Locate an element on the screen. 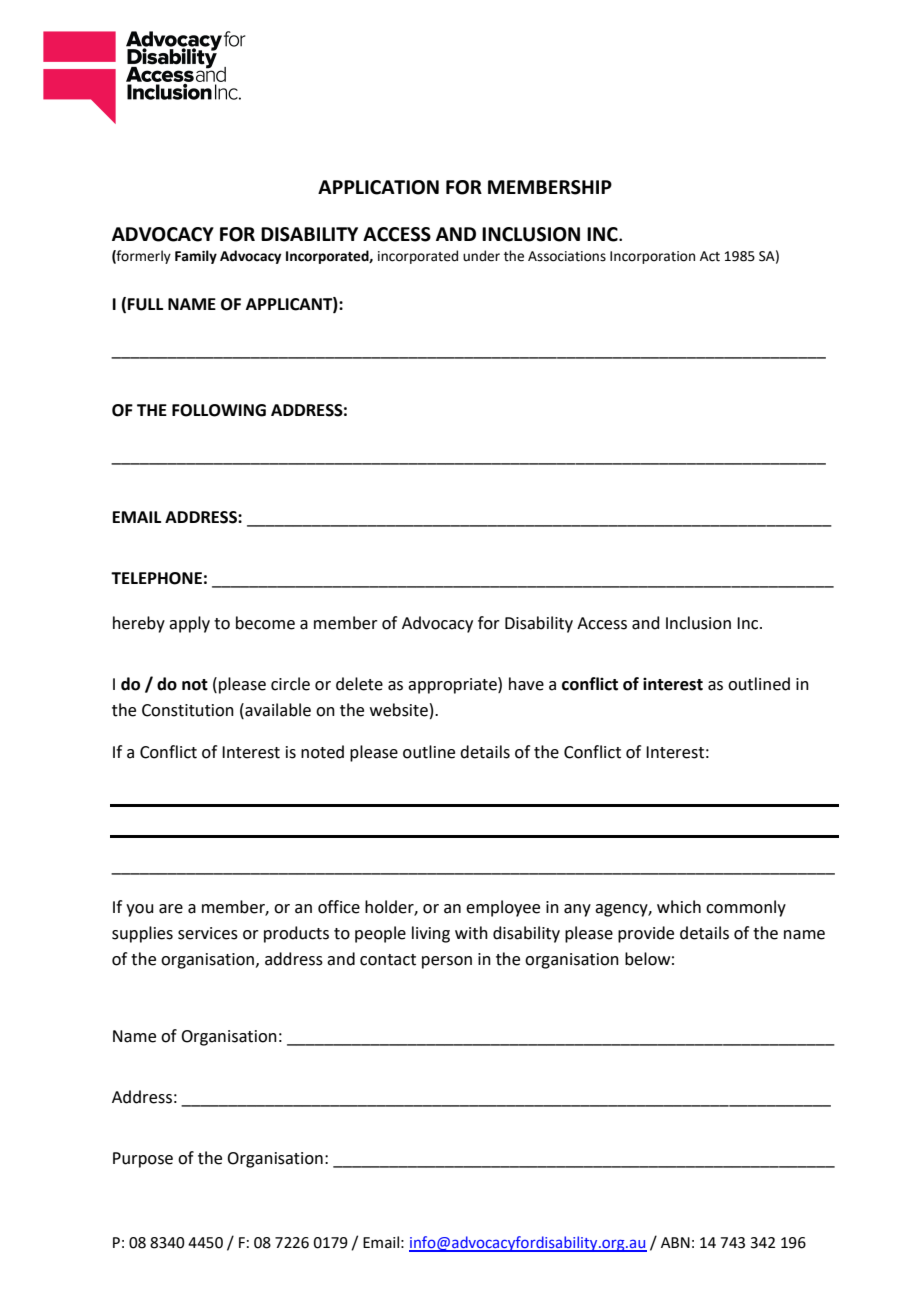  which is located at coordinates (679, 907).
